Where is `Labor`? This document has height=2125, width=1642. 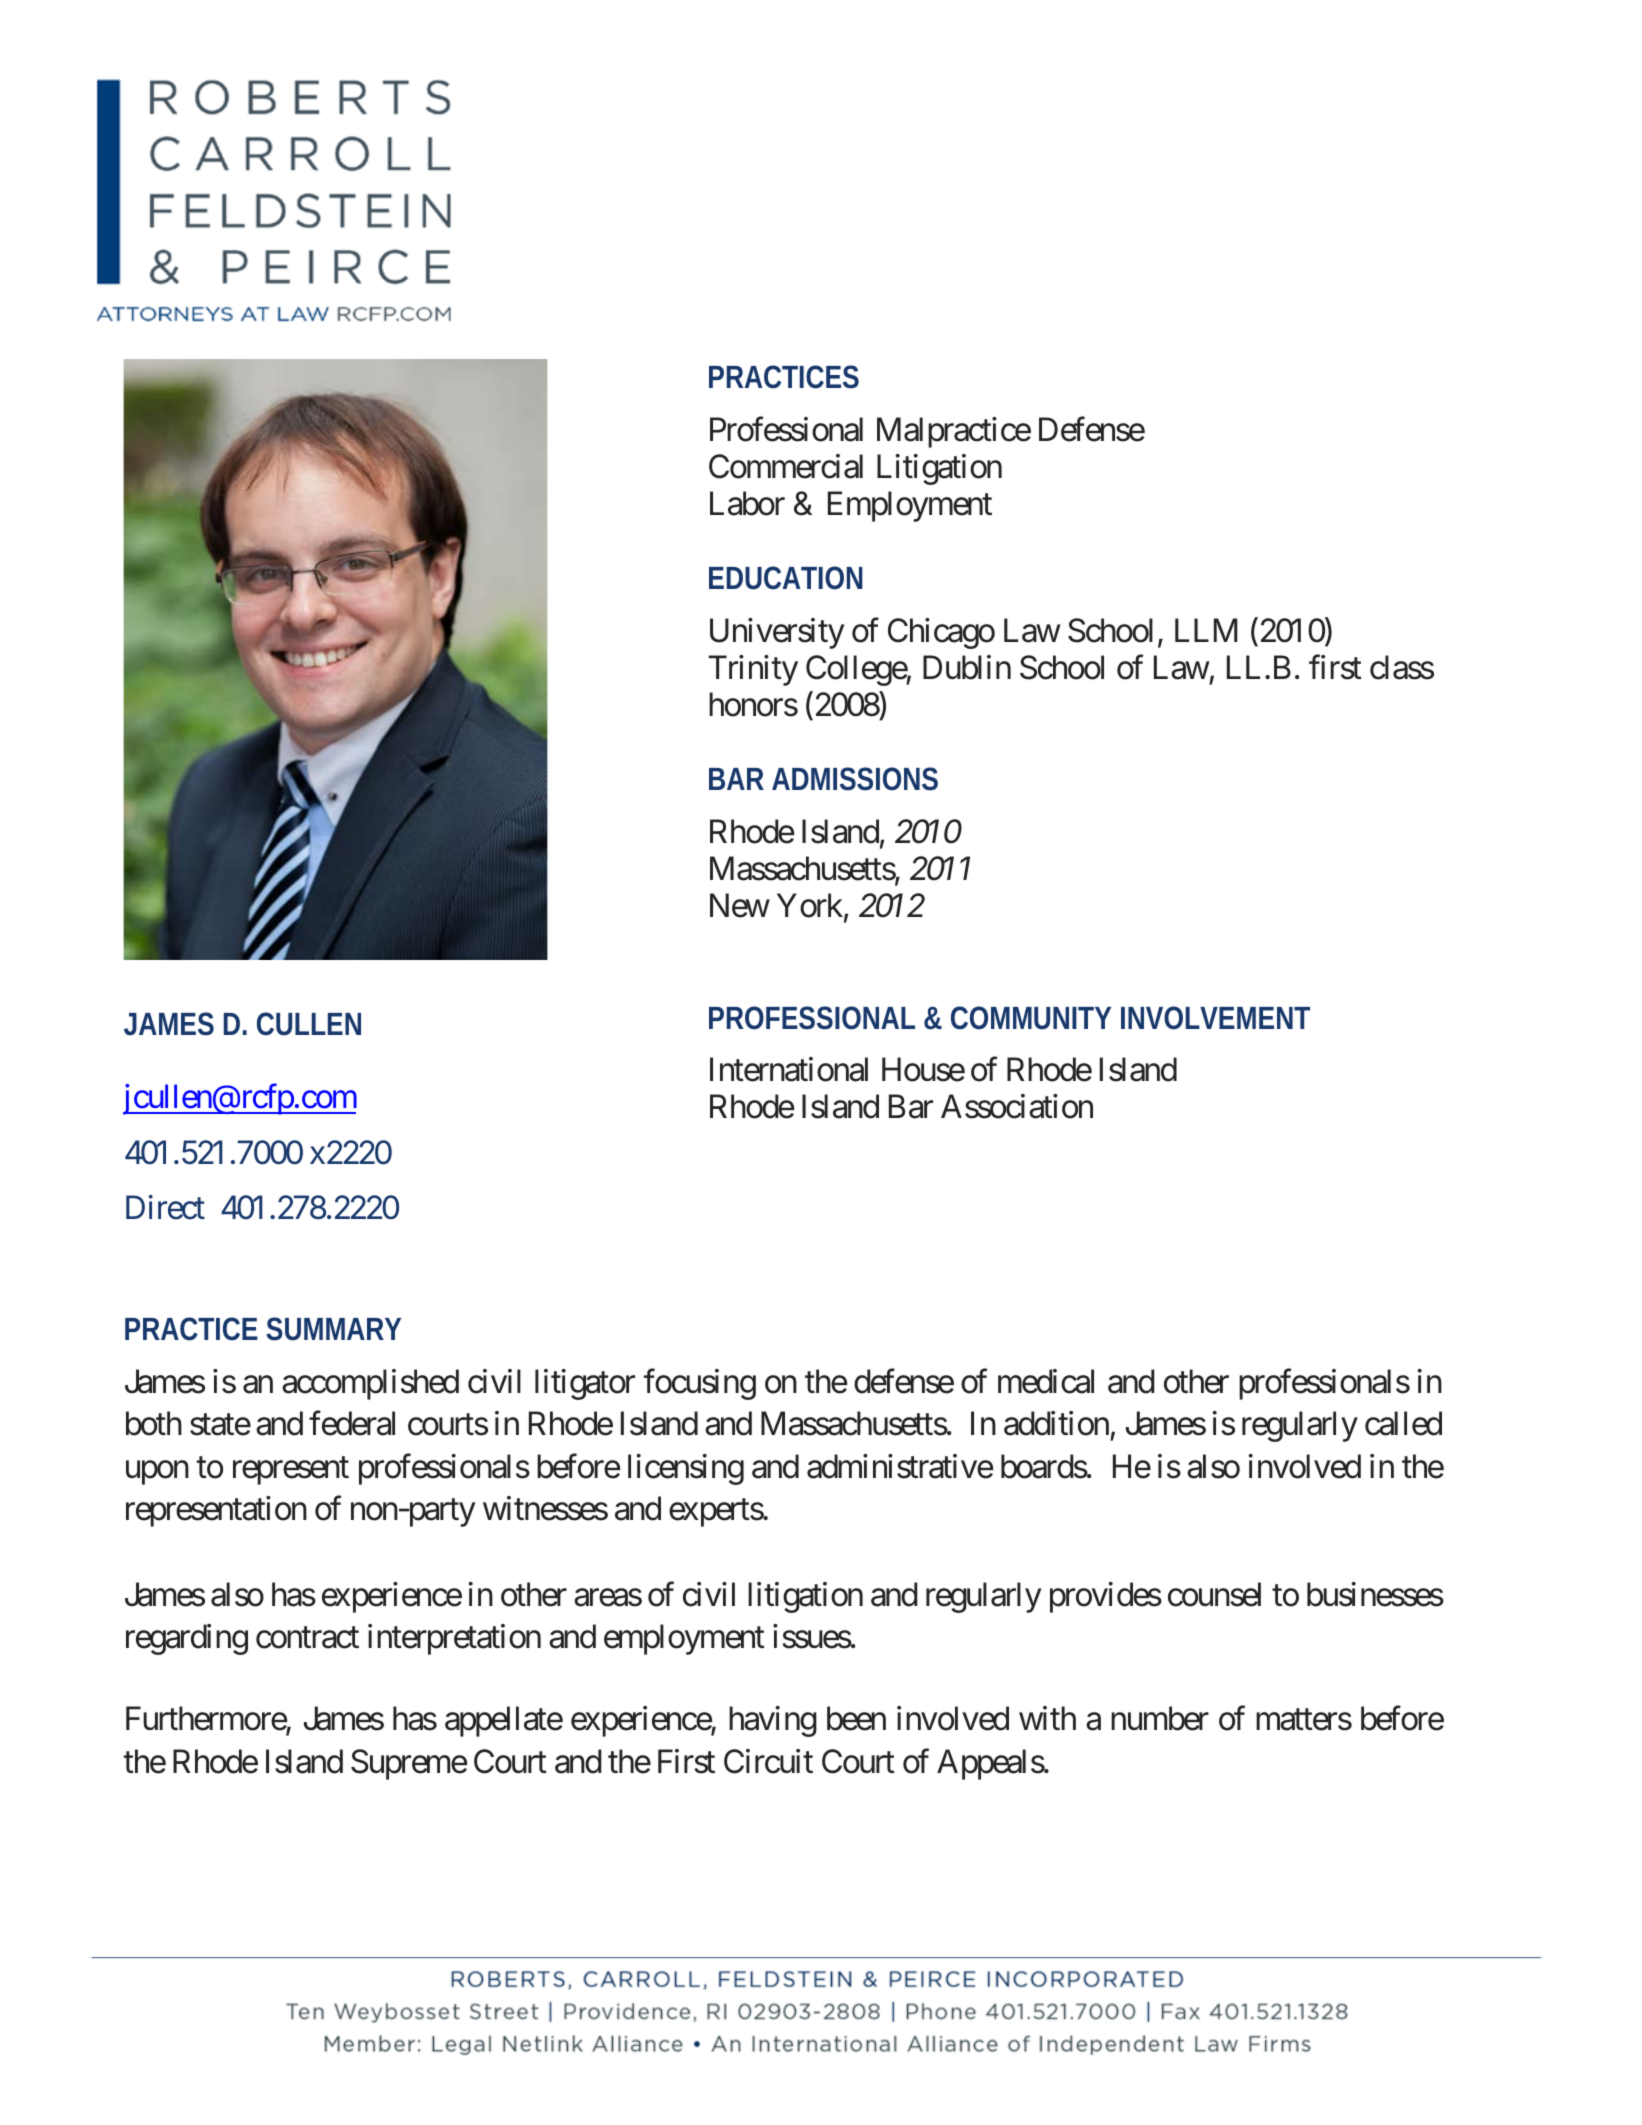 Labor is located at coordinates (747, 503).
